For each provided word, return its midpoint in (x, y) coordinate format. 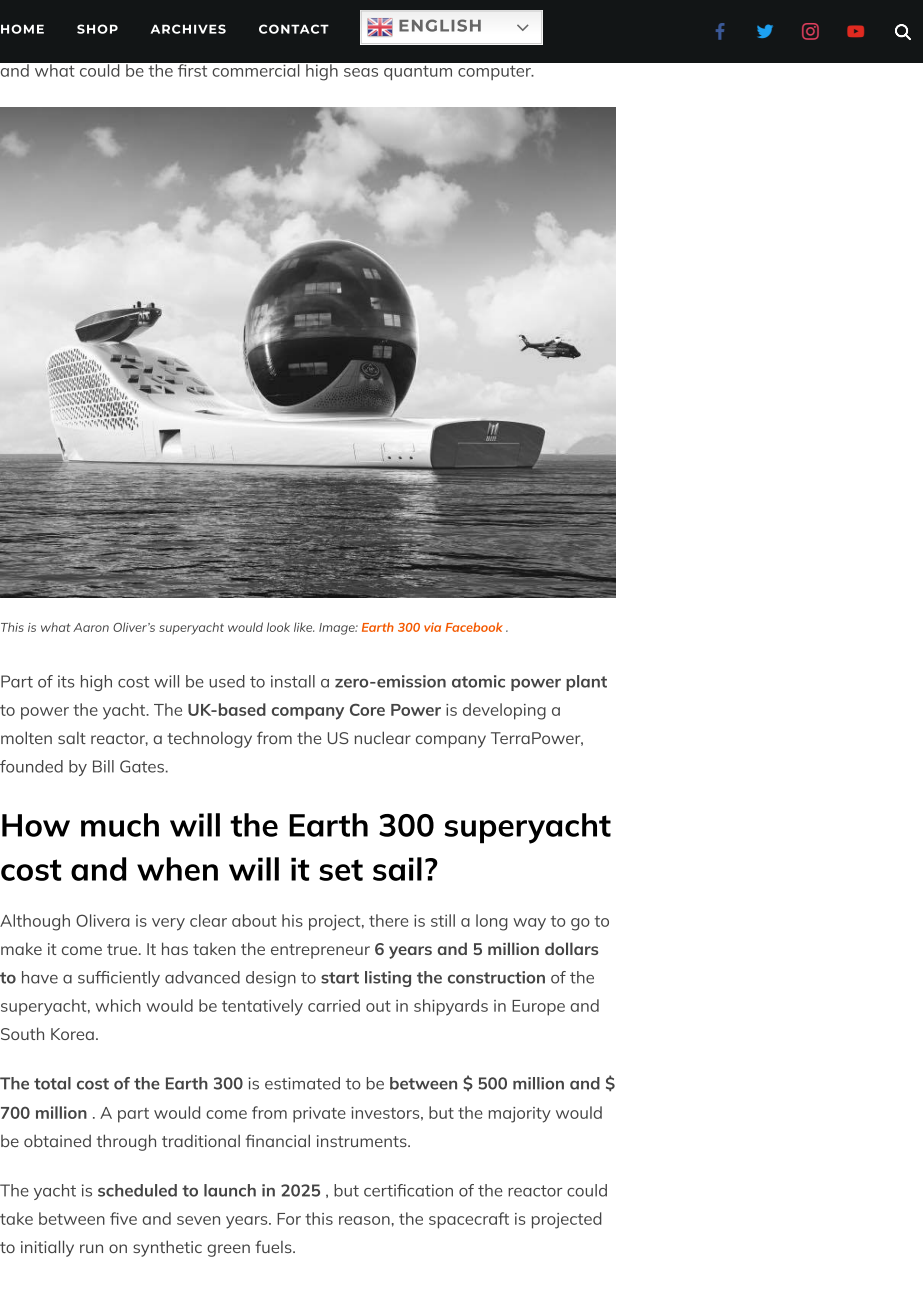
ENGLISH (440, 25)
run (91, 1248)
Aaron (91, 627)
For (289, 1219)
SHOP (97, 29)
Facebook (474, 627)
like (304, 627)
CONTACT (294, 29)
